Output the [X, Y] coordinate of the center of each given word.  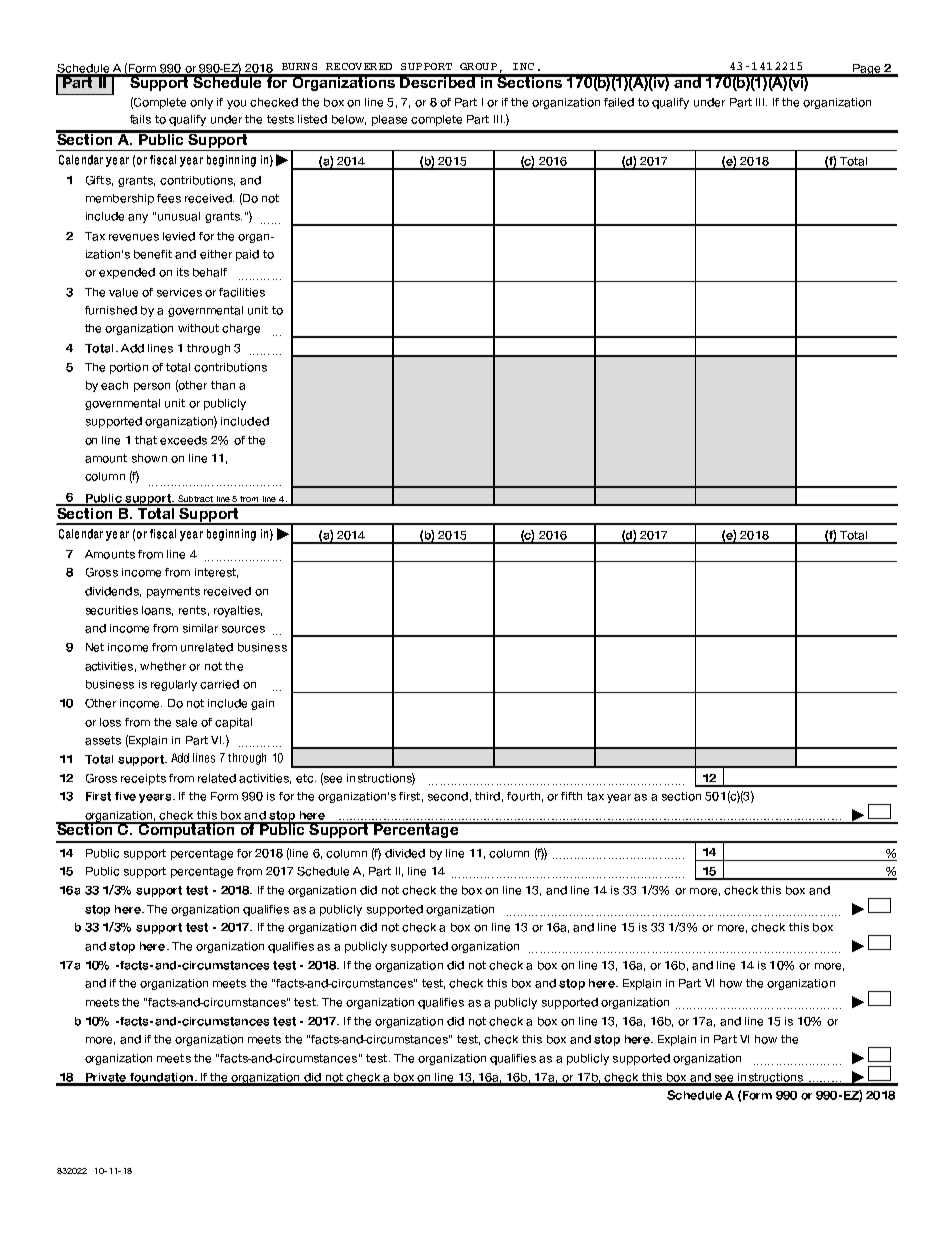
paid [247, 255]
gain [262, 704]
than [223, 385]
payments [173, 592]
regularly [174, 685]
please [389, 120]
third [487, 796]
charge [241, 329]
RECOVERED [359, 66]
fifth [571, 796]
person [152, 387]
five [125, 796]
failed [619, 102]
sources [243, 629]
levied [179, 236]
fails [140, 119]
